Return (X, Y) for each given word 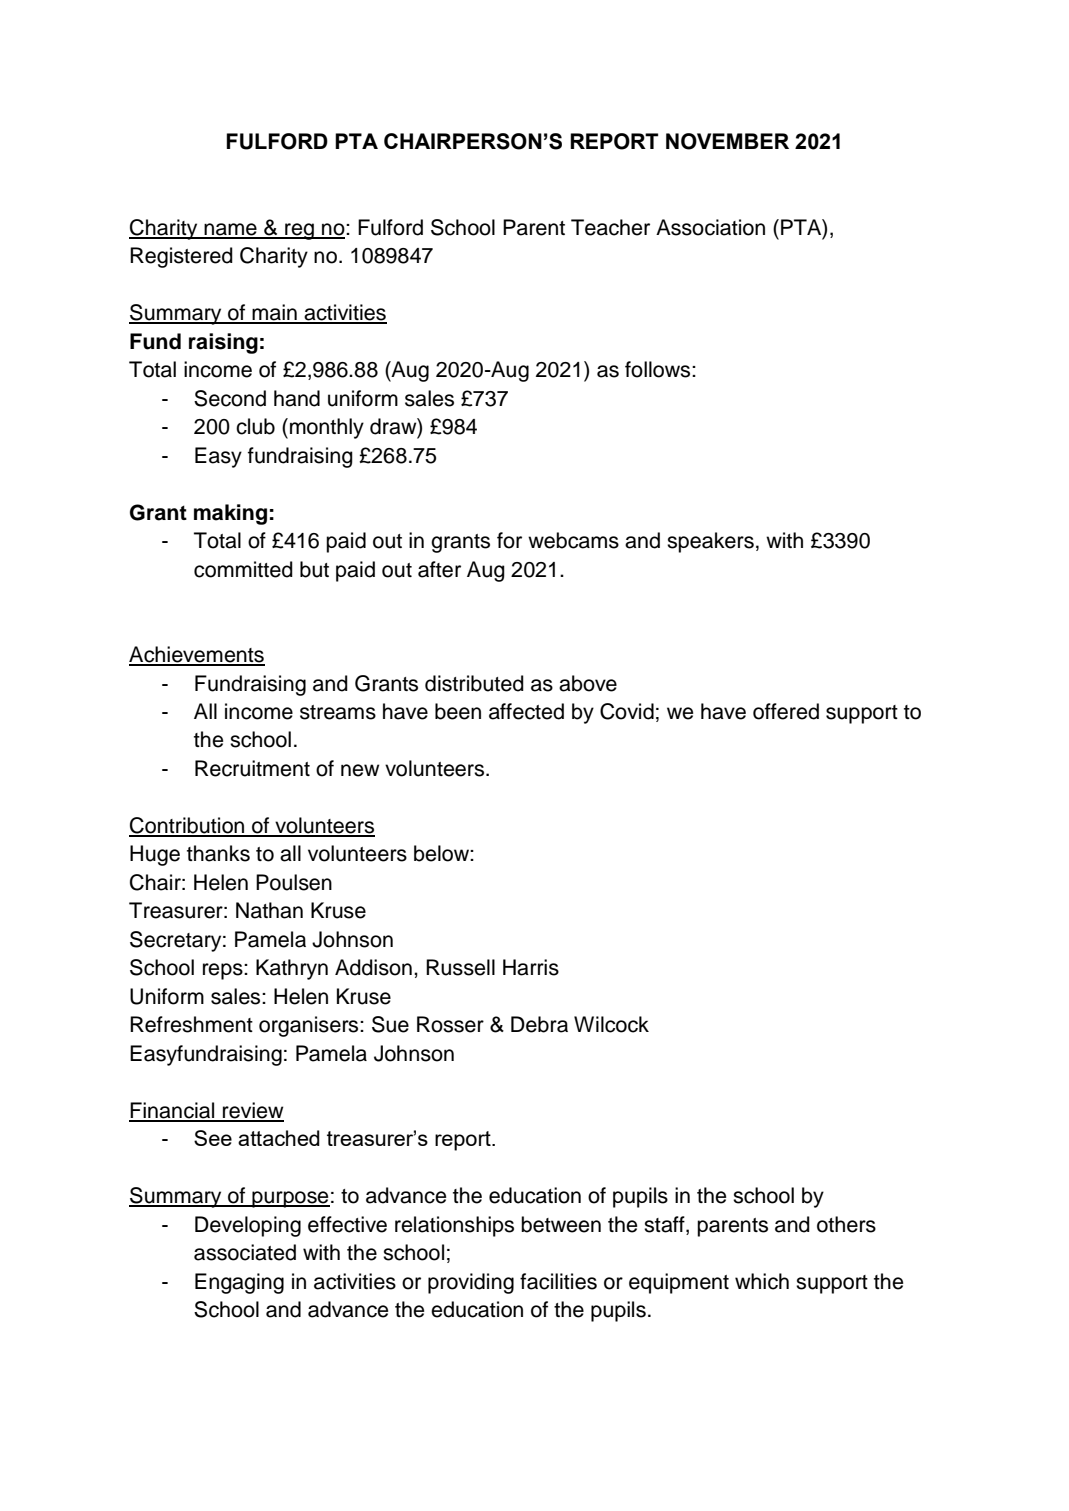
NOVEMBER (727, 141)
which (762, 1281)
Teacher (610, 227)
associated (245, 1252)
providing (471, 1283)
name (230, 230)
